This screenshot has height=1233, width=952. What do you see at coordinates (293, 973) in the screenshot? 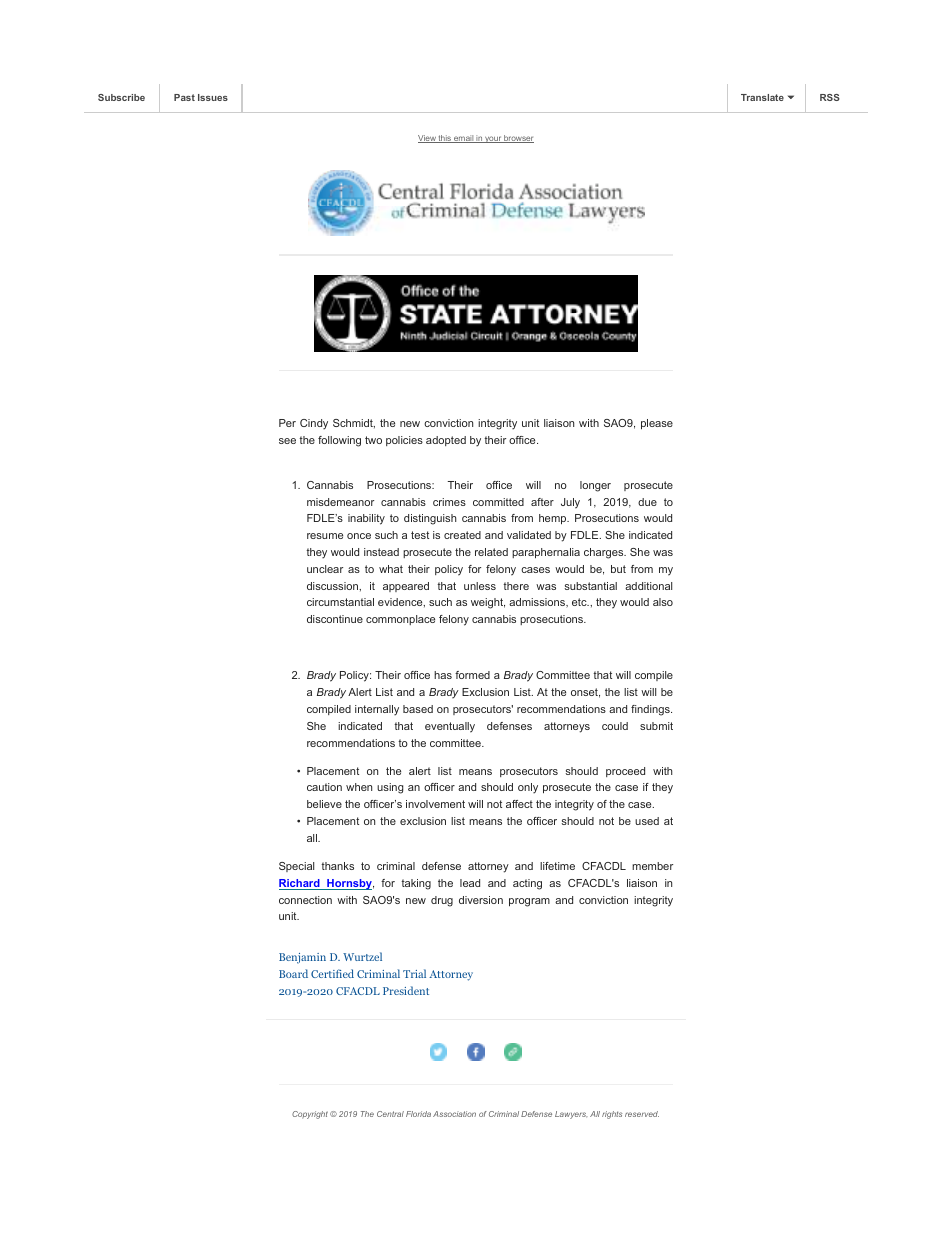
I see `Board` at bounding box center [293, 973].
